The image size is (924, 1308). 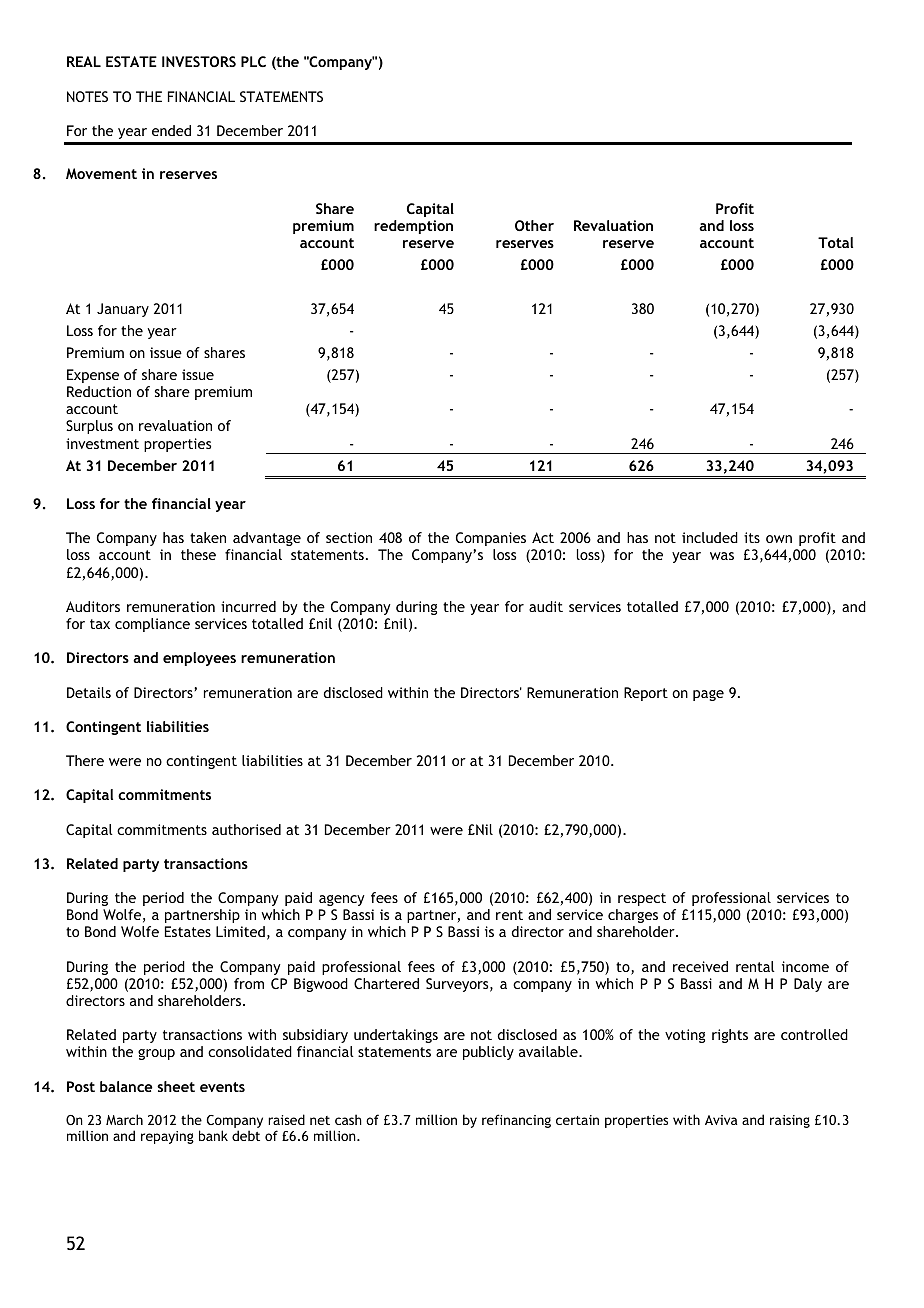 What do you see at coordinates (176, 1086) in the screenshot?
I see `sheet` at bounding box center [176, 1086].
